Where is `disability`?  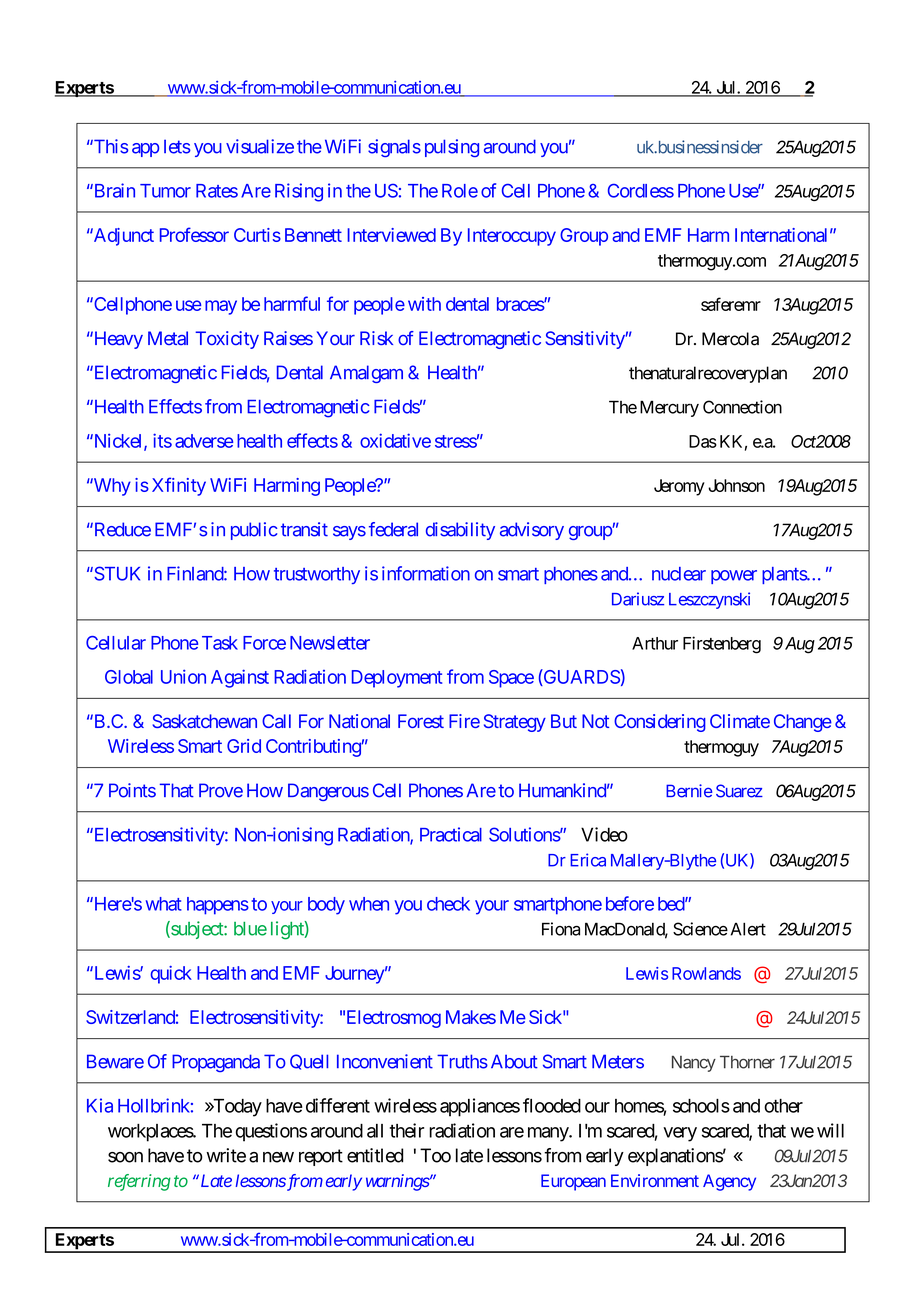 disability is located at coordinates (460, 531).
